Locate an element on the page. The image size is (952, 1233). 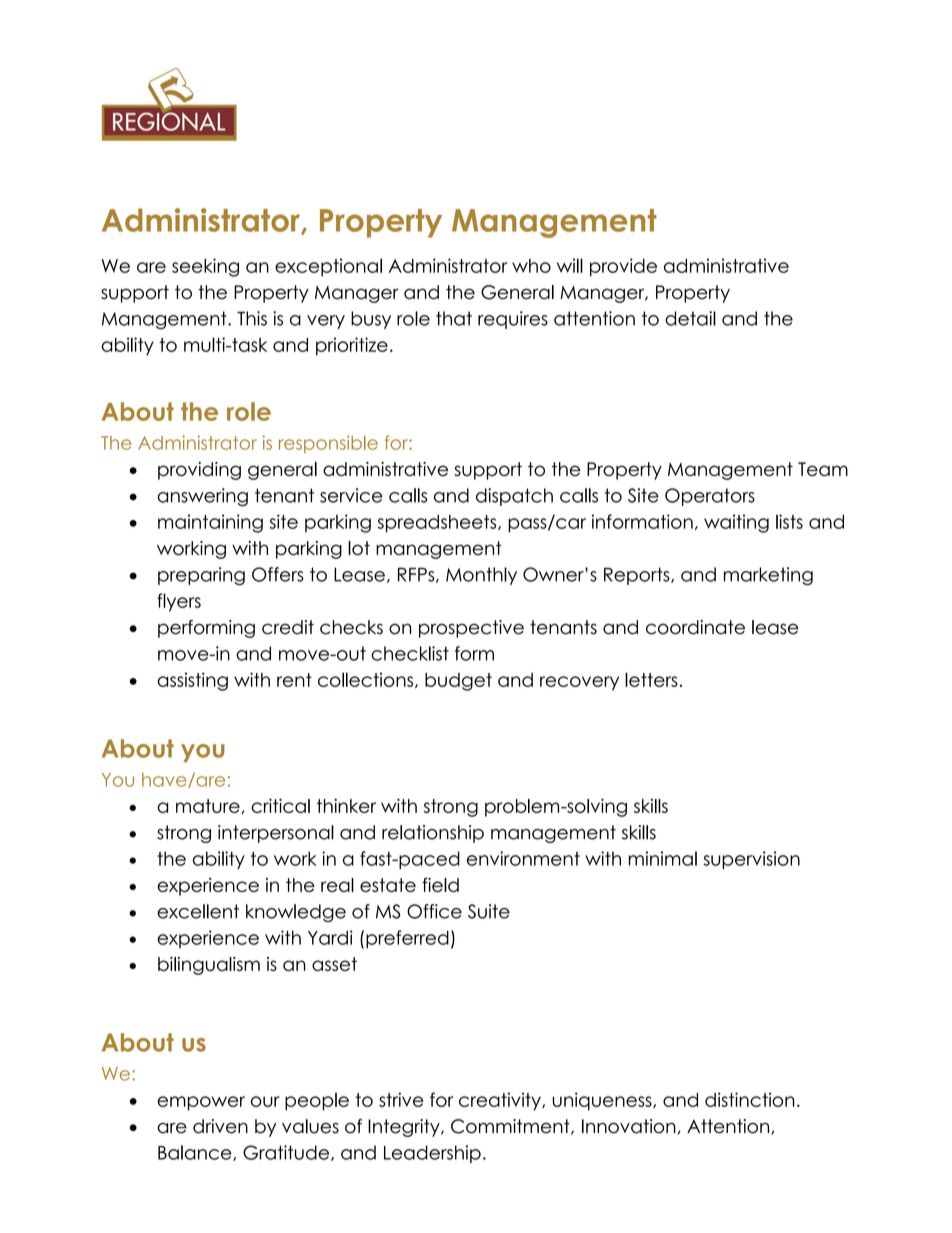
Offers is located at coordinates (278, 574).
